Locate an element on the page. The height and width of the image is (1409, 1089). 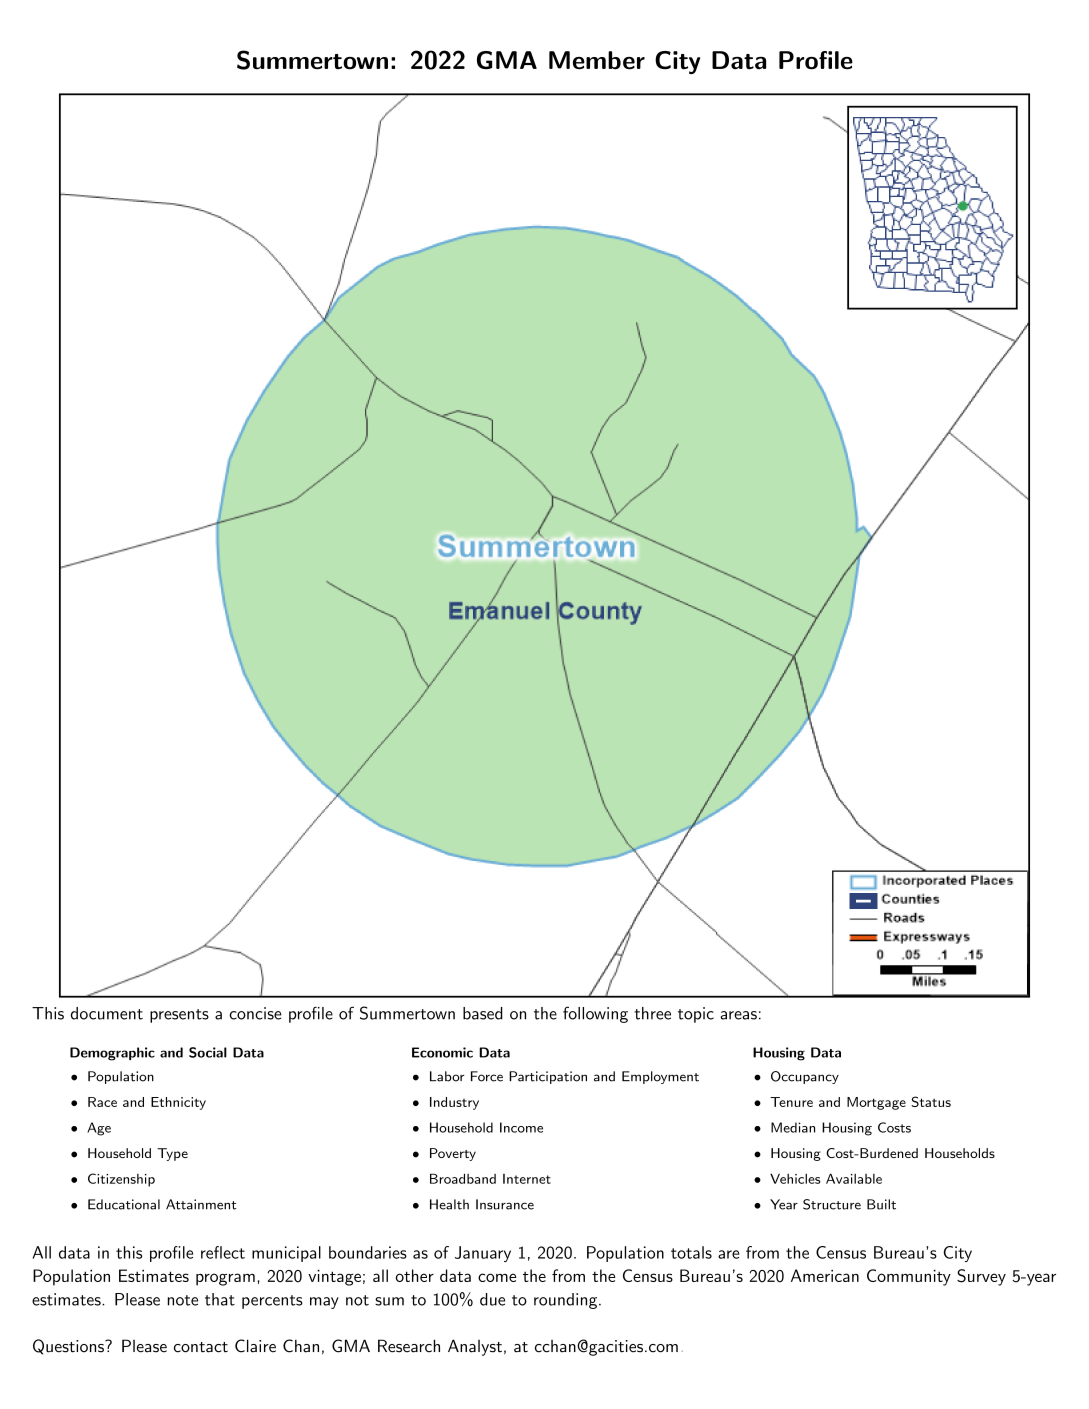
Member is located at coordinates (597, 60).
